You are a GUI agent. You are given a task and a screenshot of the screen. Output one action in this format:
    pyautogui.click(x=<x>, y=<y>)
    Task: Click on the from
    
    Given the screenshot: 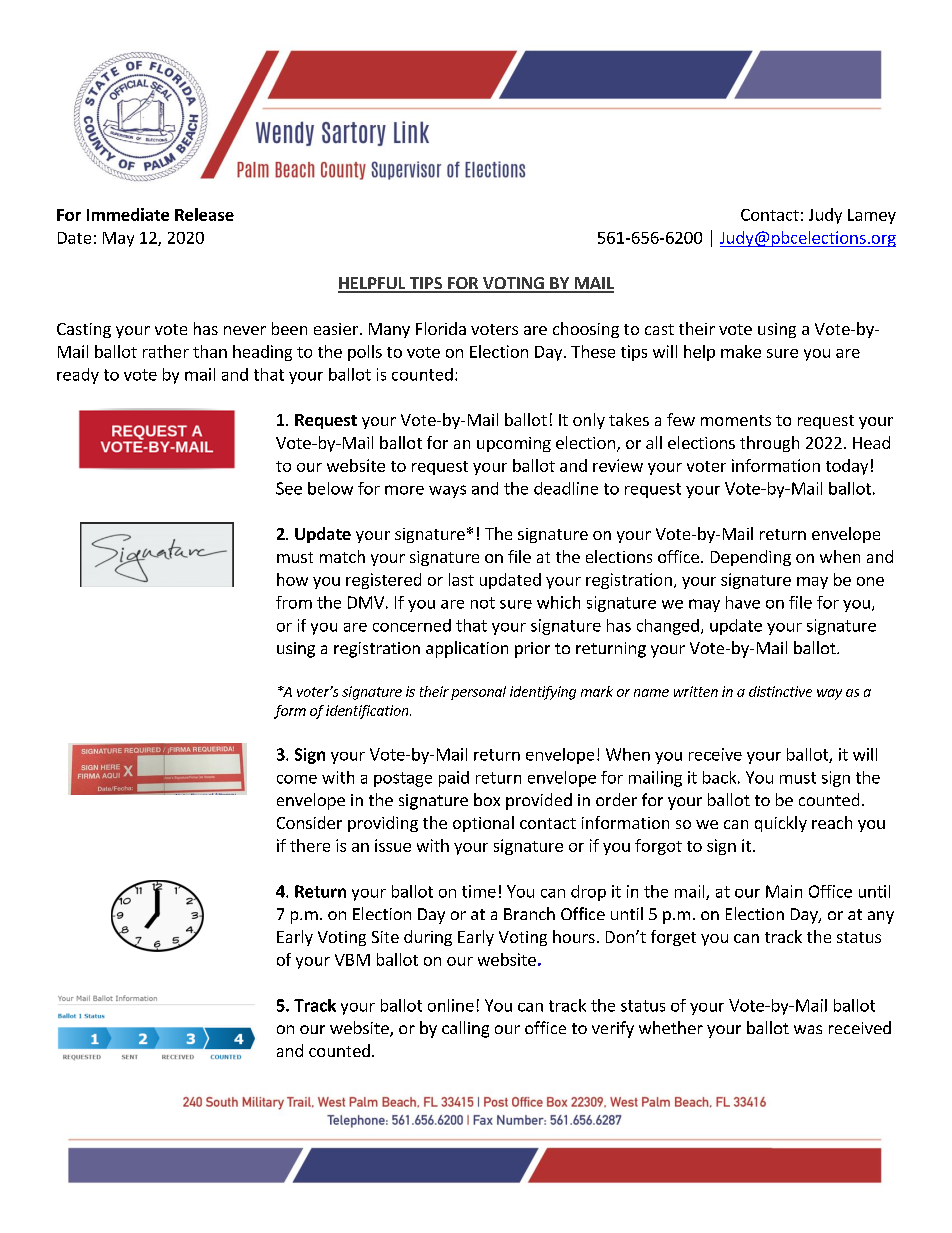 What is the action you would take?
    pyautogui.click(x=294, y=602)
